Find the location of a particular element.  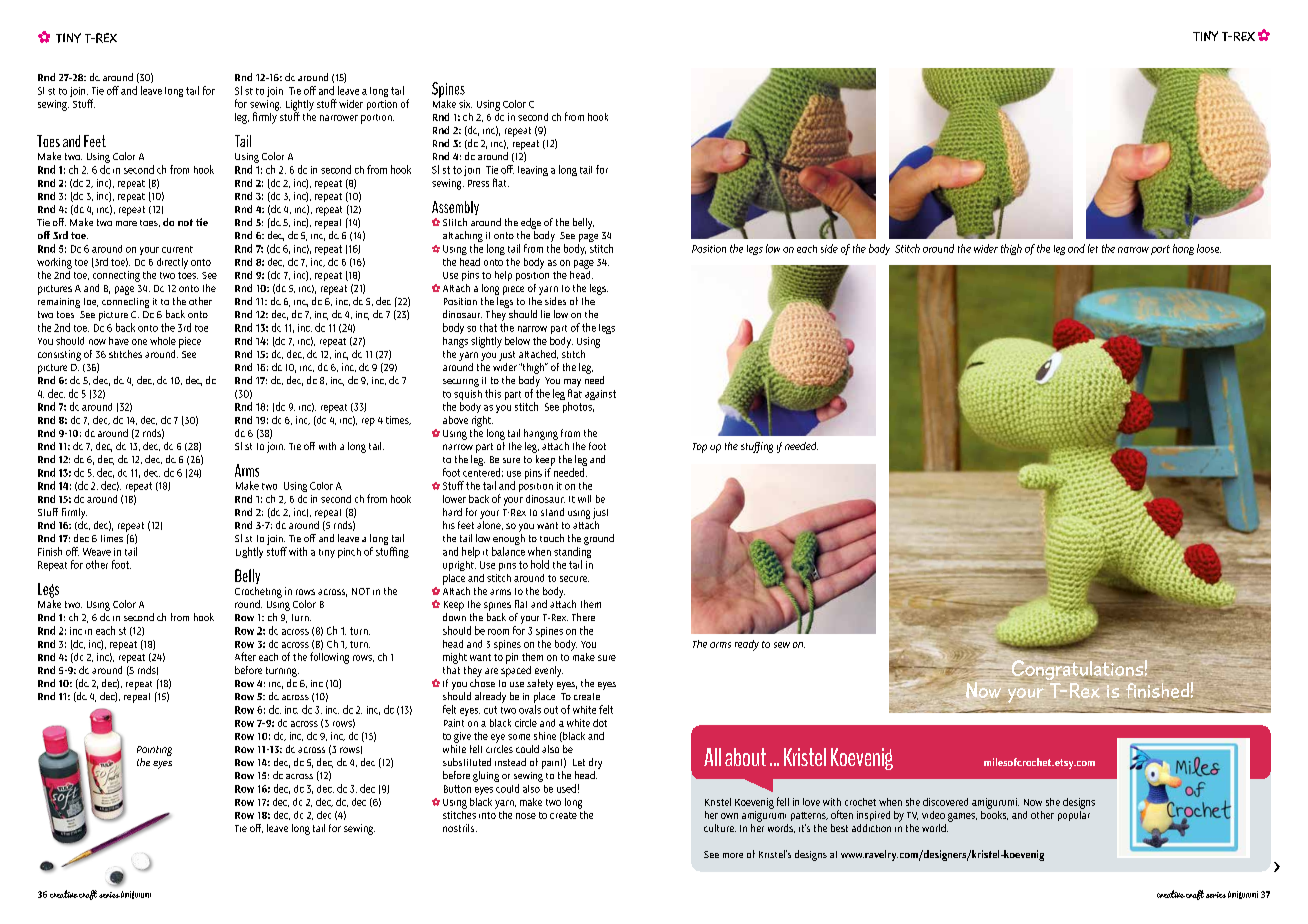

against is located at coordinates (600, 395).
